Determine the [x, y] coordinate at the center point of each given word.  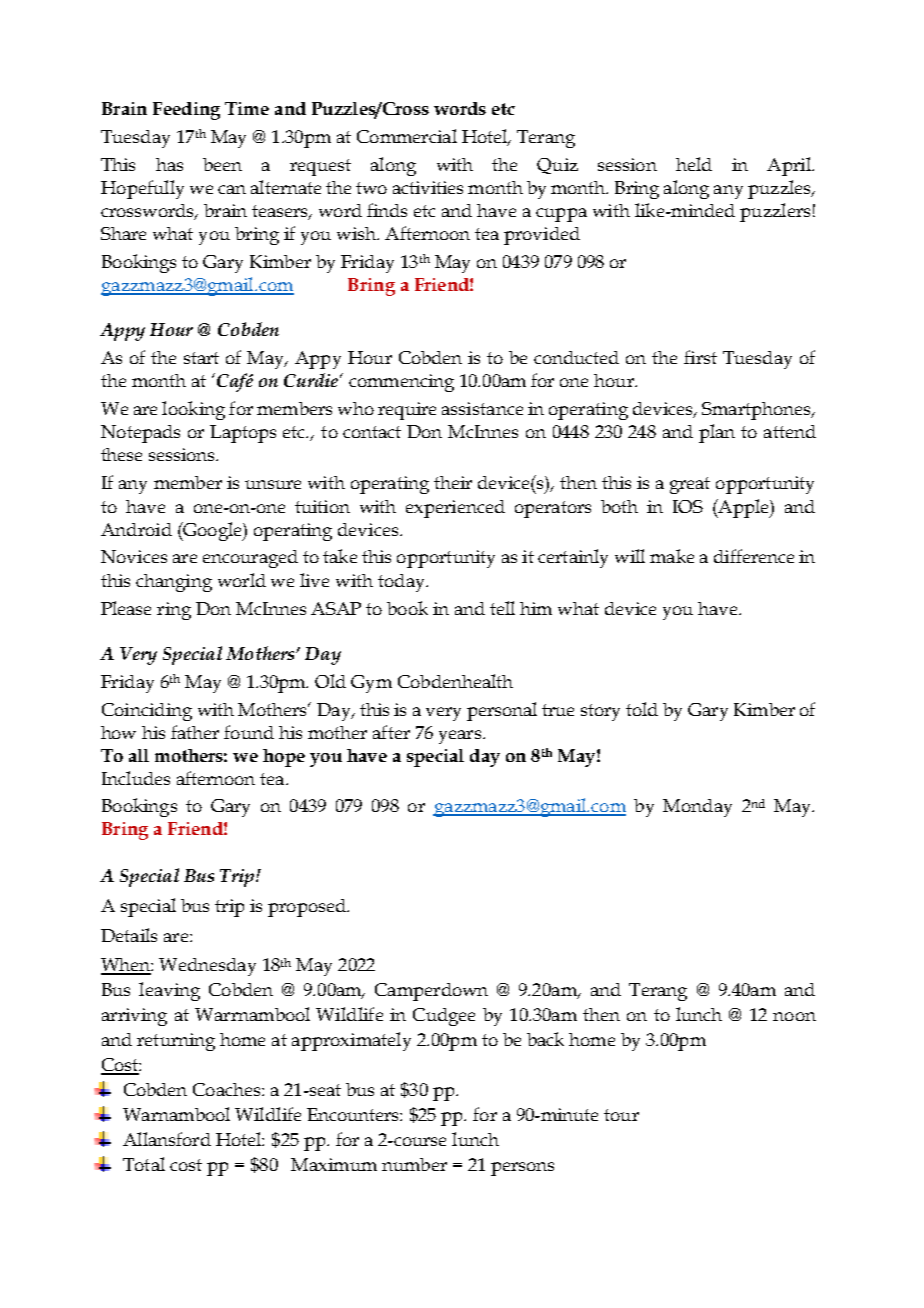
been [222, 164]
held [694, 164]
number [414, 1164]
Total [144, 1164]
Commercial [407, 136]
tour [621, 1115]
